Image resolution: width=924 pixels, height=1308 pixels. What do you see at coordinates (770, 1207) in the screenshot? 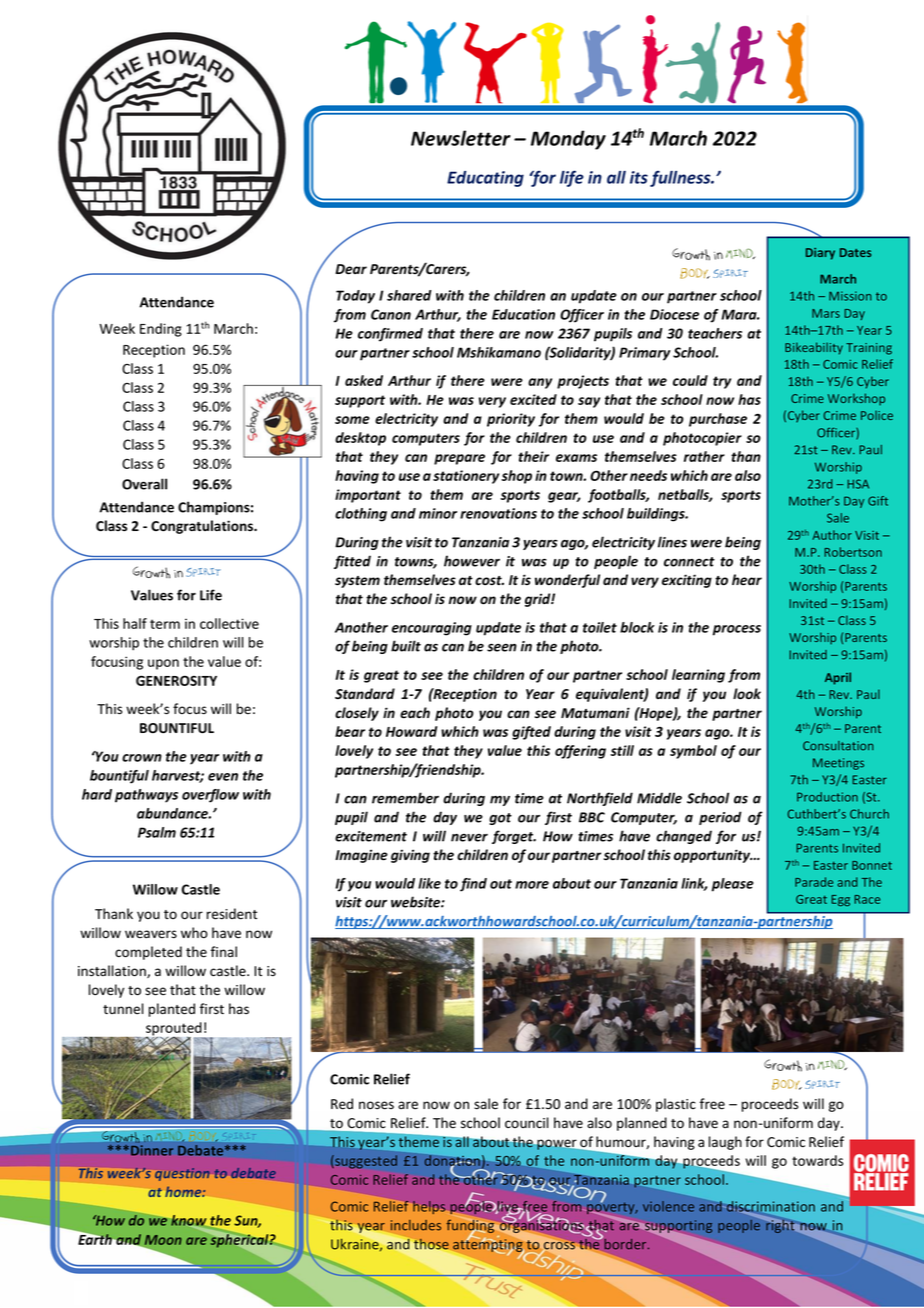
I see `discrimination` at bounding box center [770, 1207].
